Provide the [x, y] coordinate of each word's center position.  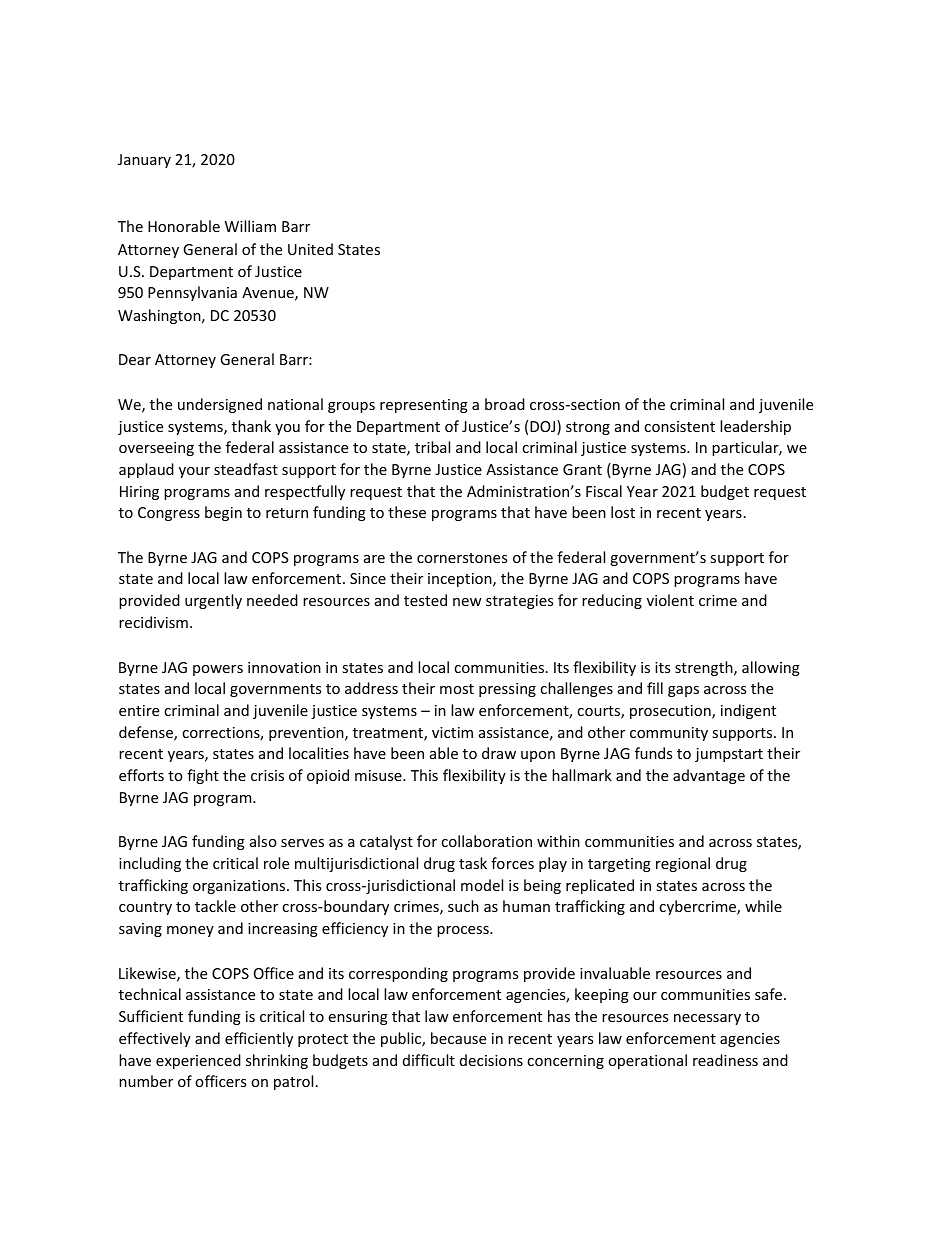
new [467, 602]
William [250, 226]
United [310, 249]
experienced [198, 1061]
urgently [213, 601]
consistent [679, 426]
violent [670, 600]
